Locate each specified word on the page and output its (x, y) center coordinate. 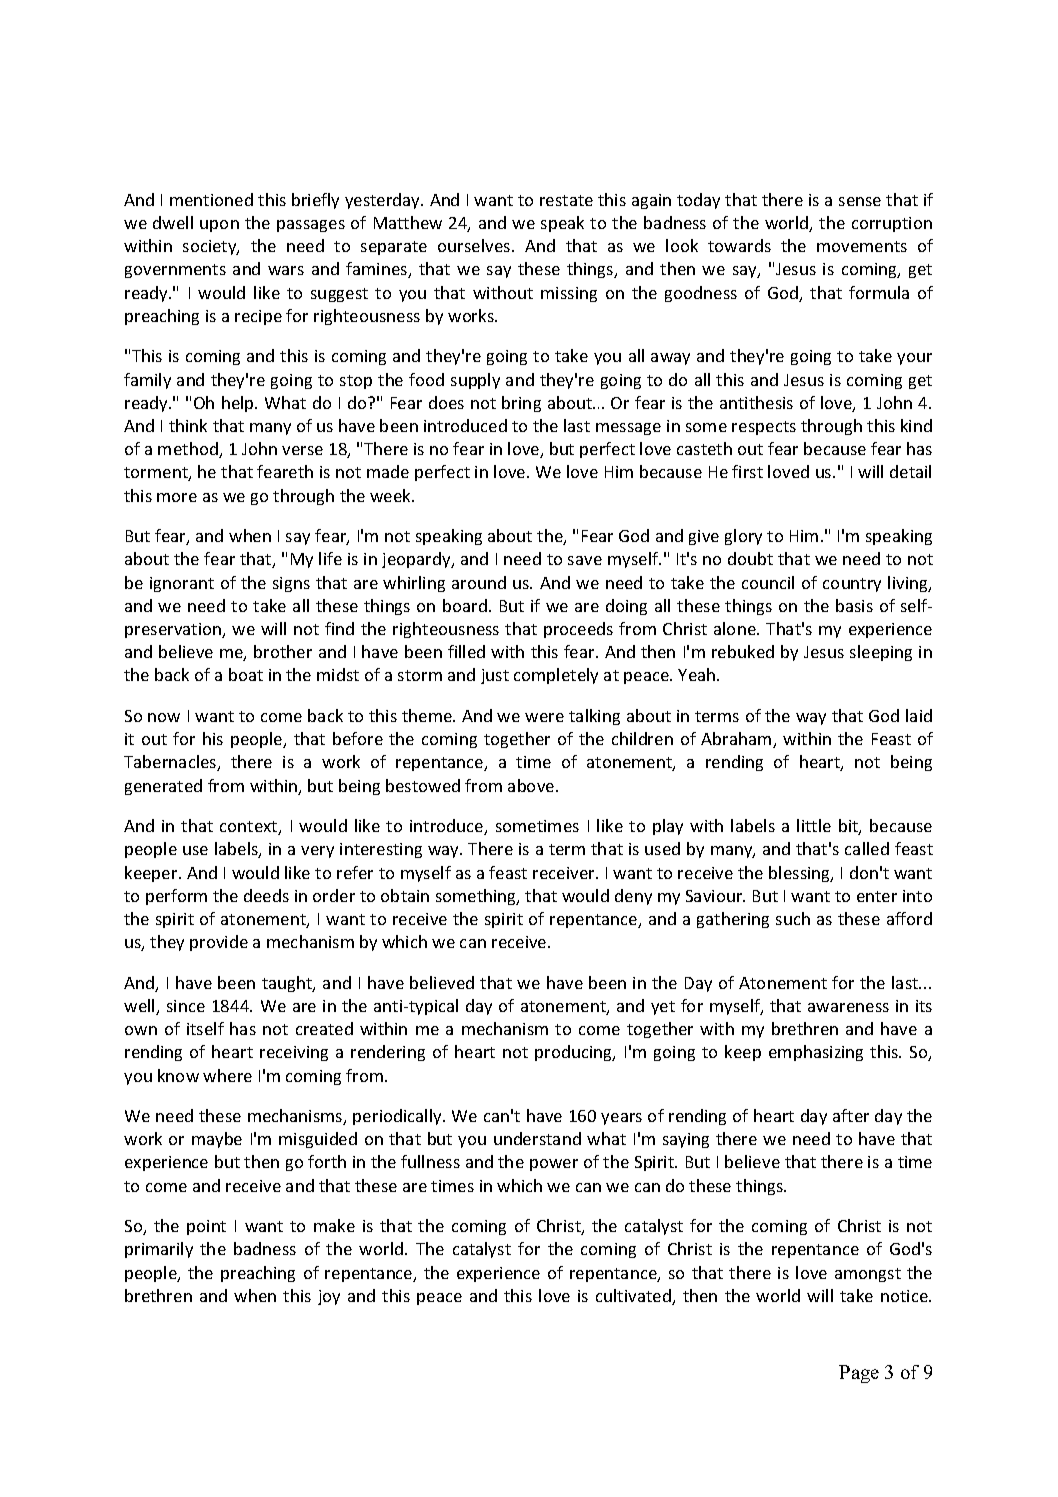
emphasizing (816, 1053)
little (814, 825)
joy (329, 1297)
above (532, 785)
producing (575, 1053)
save (585, 560)
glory (743, 537)
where (227, 1075)
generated (163, 787)
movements (862, 246)
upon (219, 226)
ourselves (475, 245)
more (177, 497)
